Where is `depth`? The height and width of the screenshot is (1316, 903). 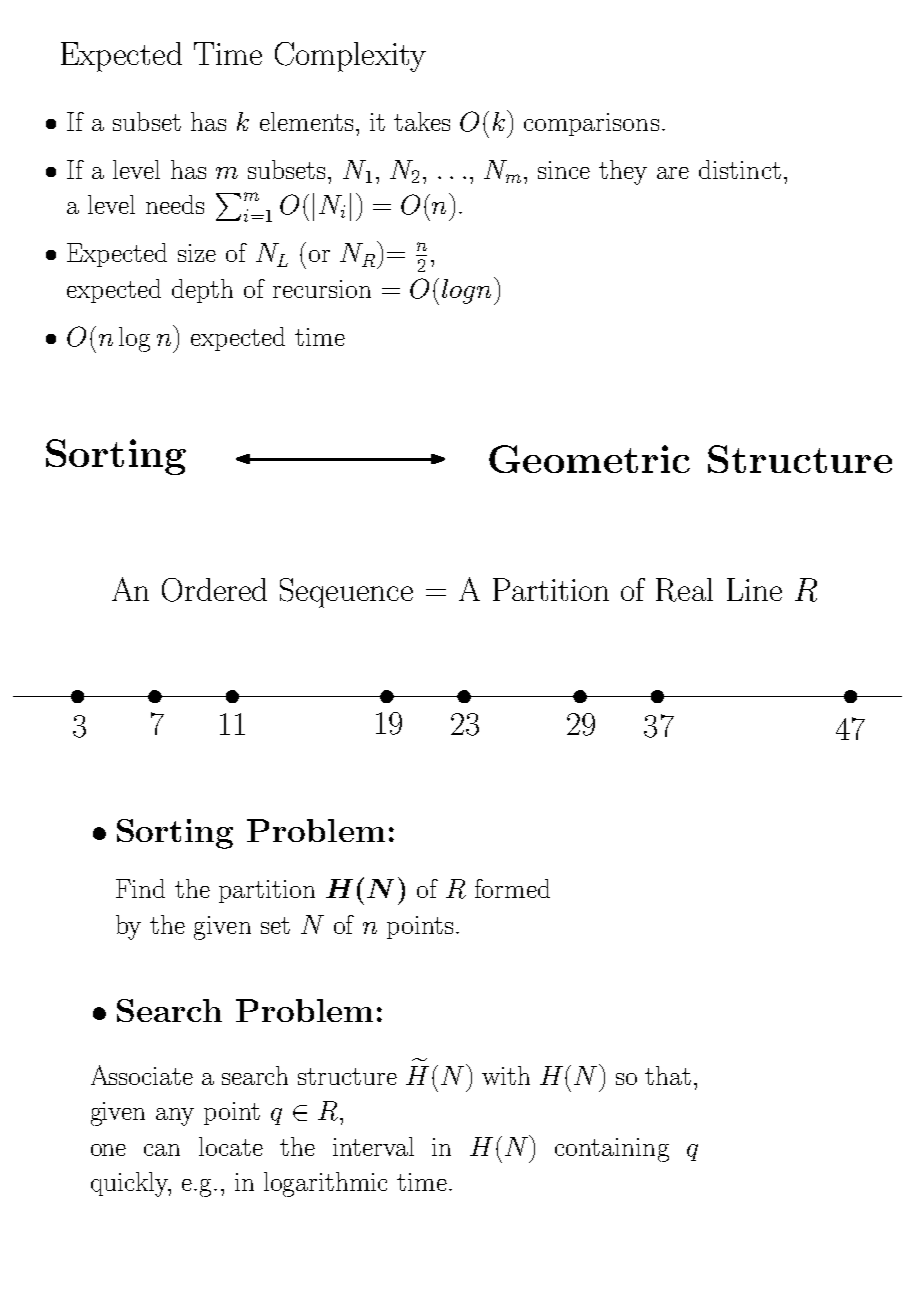 depth is located at coordinates (202, 291).
